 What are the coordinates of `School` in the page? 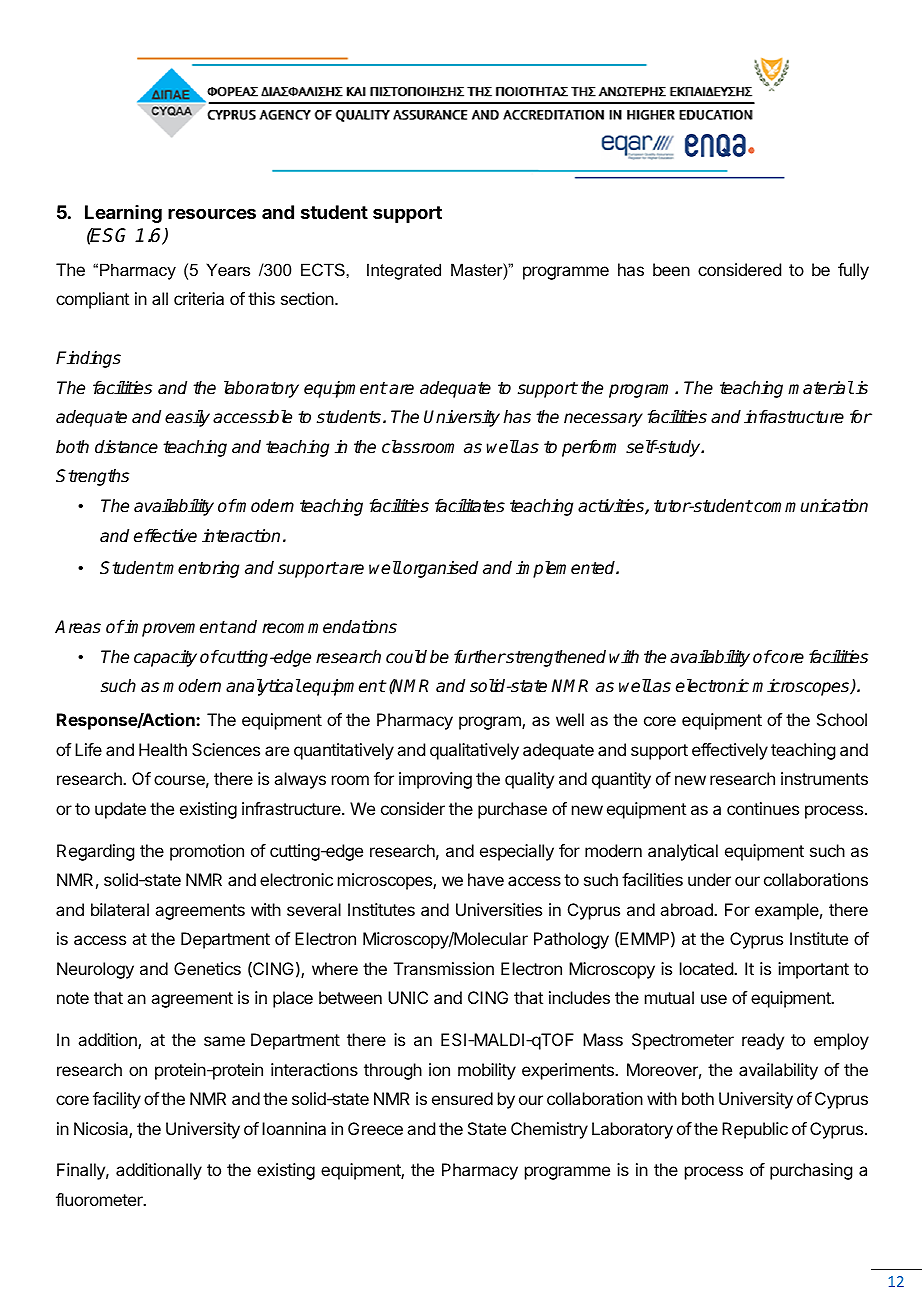 It's located at (842, 719).
